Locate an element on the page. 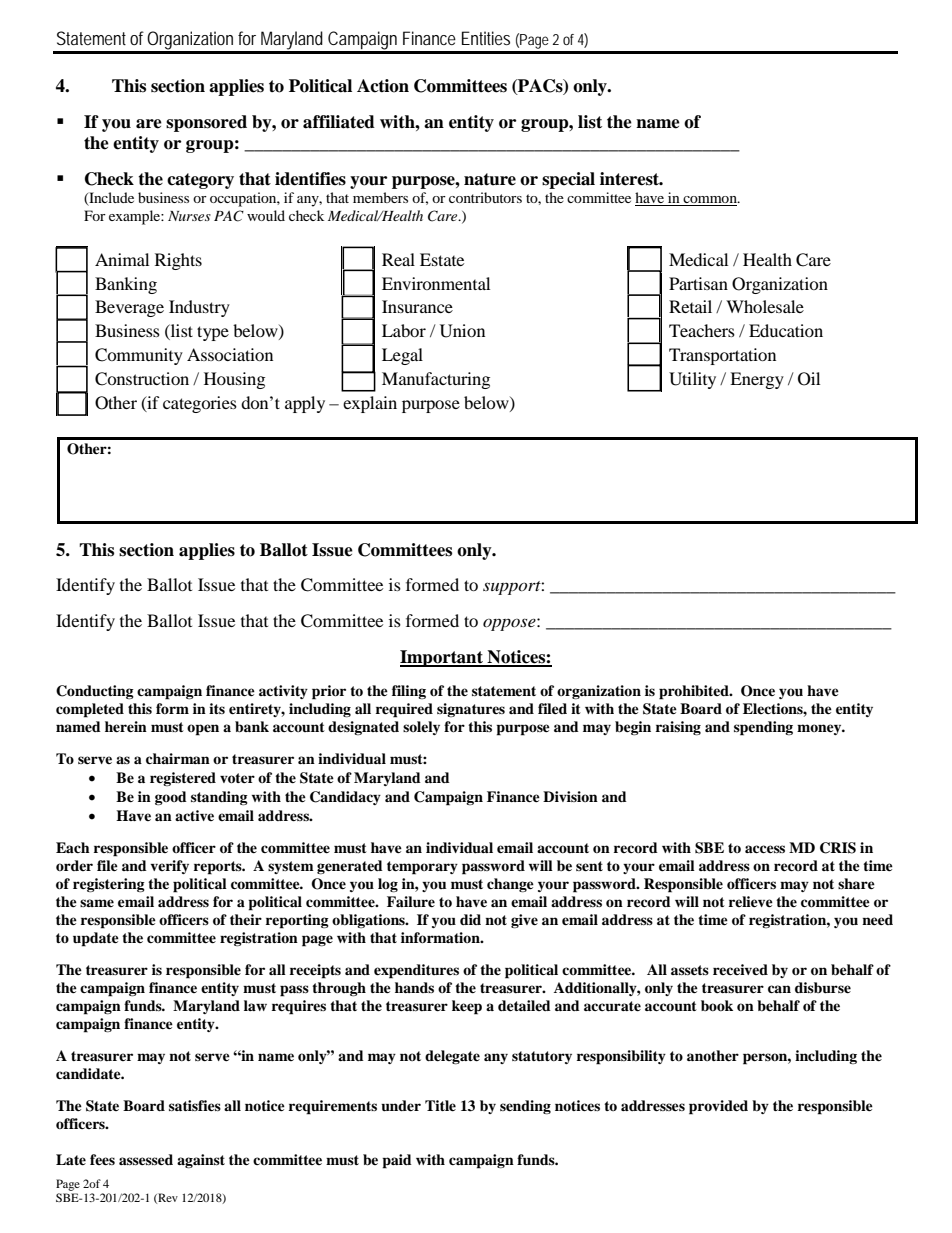 Image resolution: width=952 pixels, height=1233 pixels. spending is located at coordinates (763, 728).
